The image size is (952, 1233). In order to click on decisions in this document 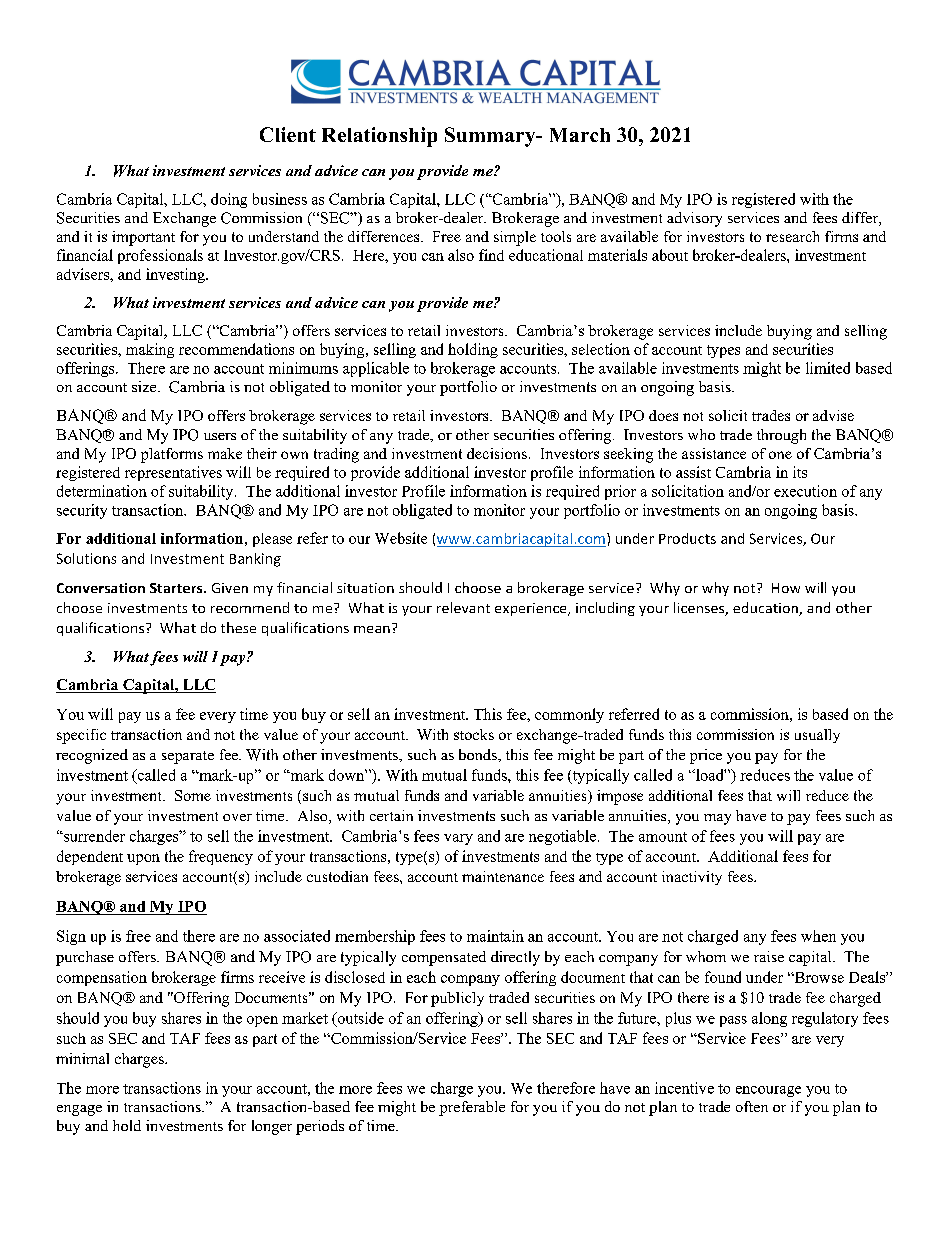, I will do `click(497, 453)`.
